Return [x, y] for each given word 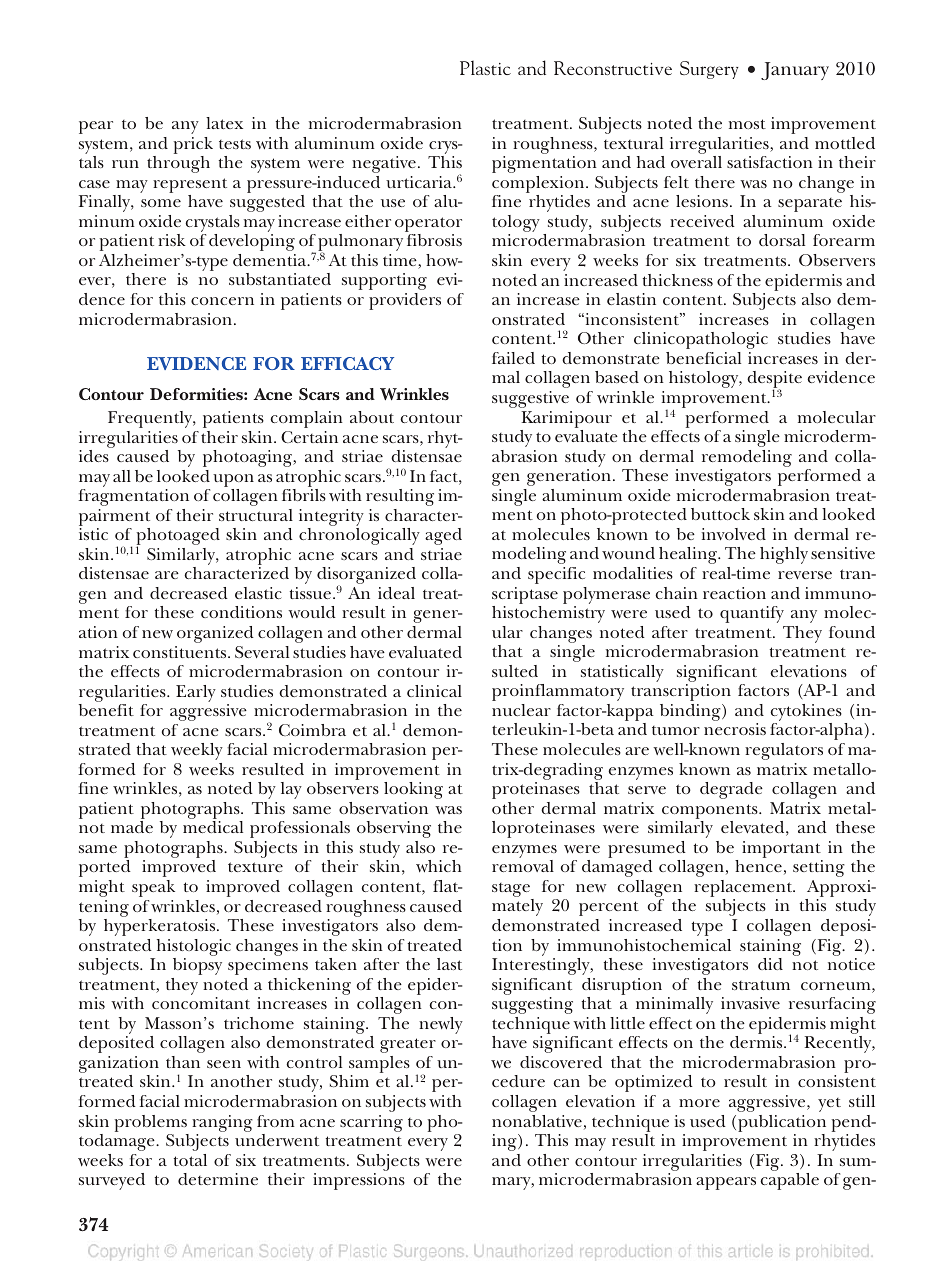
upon [233, 482]
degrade [731, 790]
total [190, 1160]
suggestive [530, 399]
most [747, 124]
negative [384, 164]
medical [213, 827]
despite [774, 381]
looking [413, 790]
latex [224, 123]
